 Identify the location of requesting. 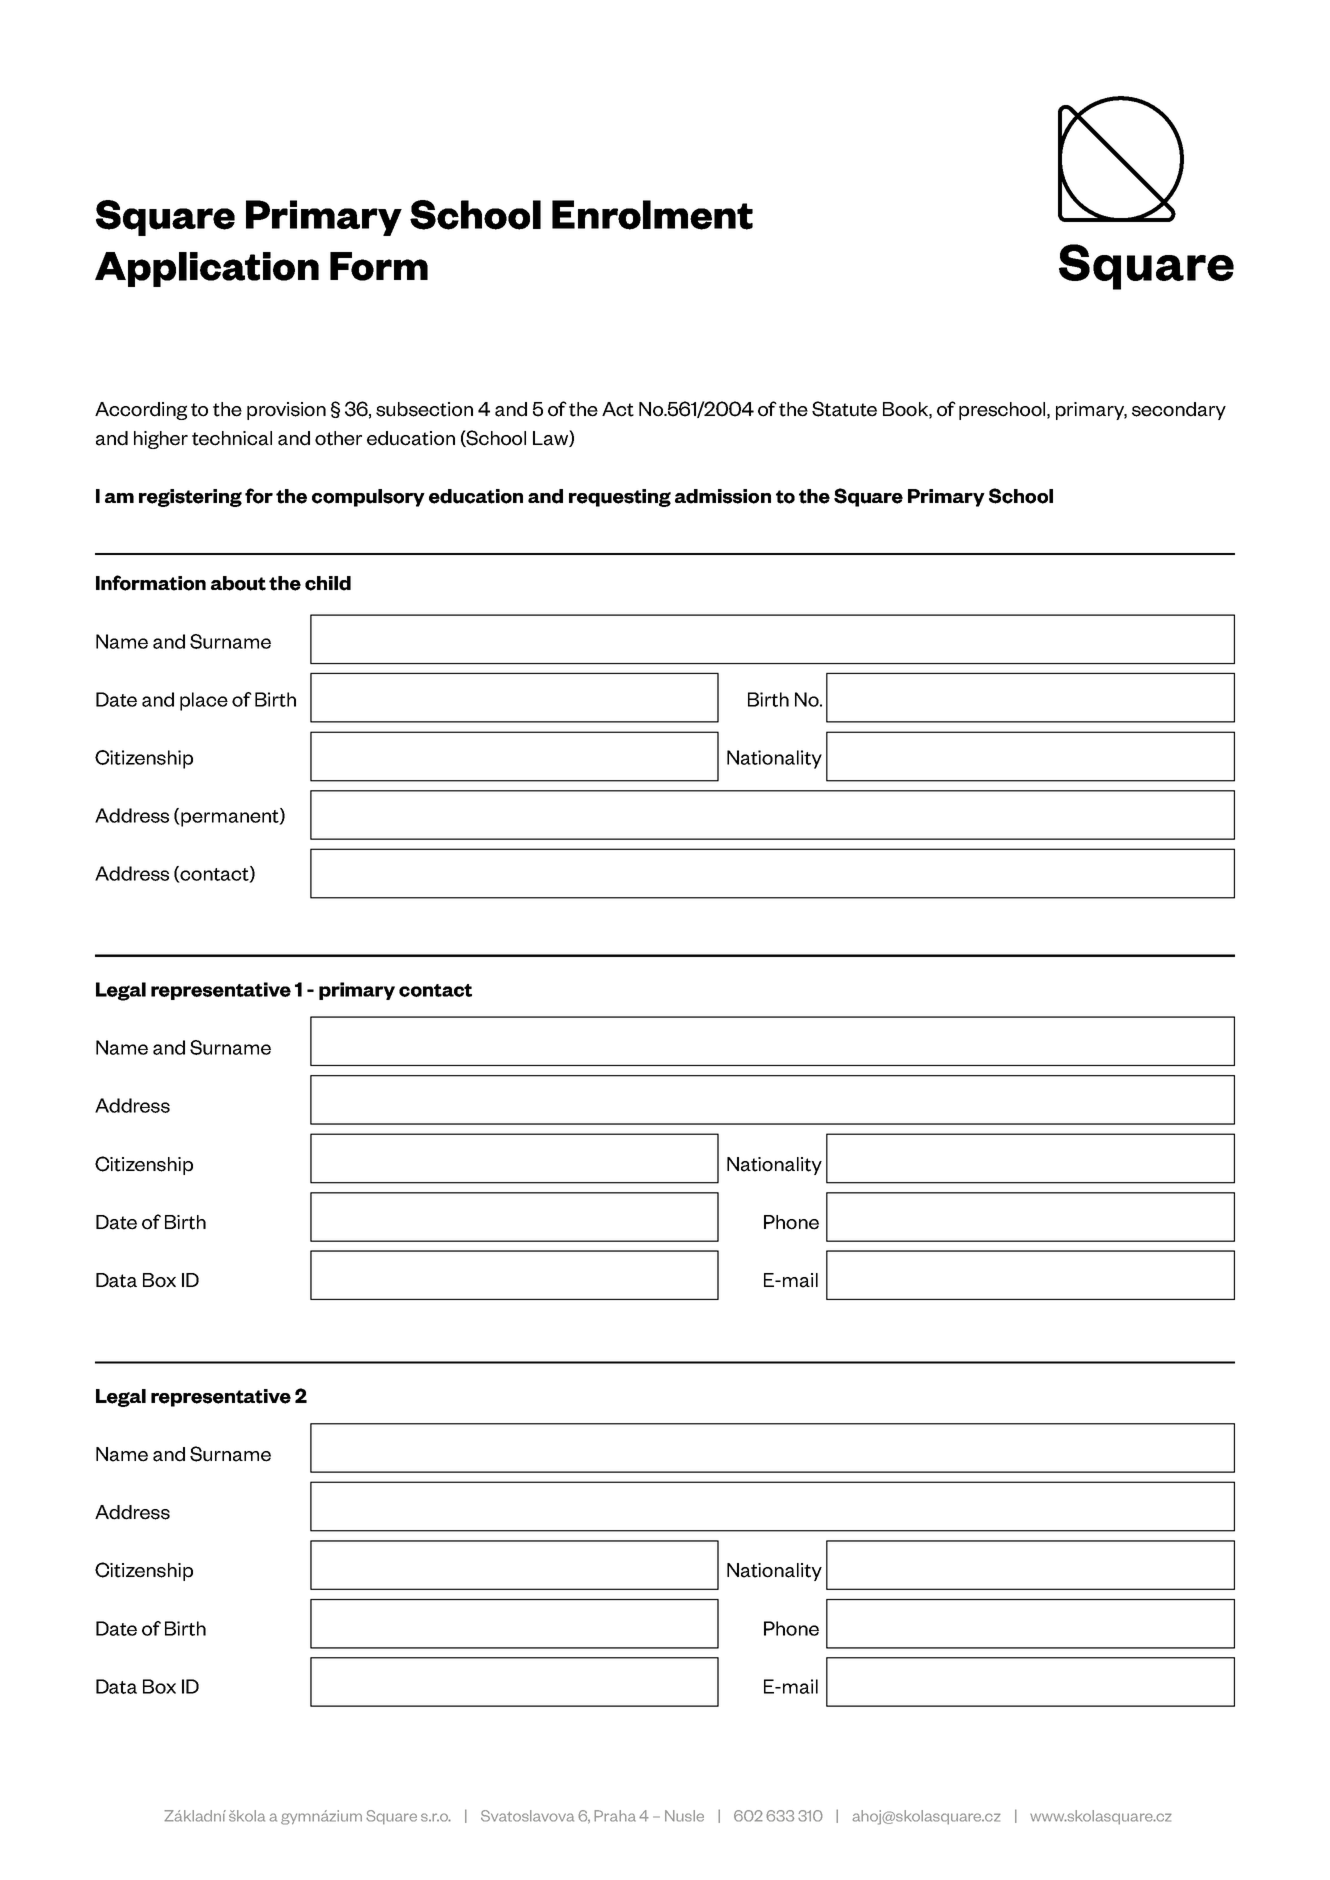
(620, 498).
